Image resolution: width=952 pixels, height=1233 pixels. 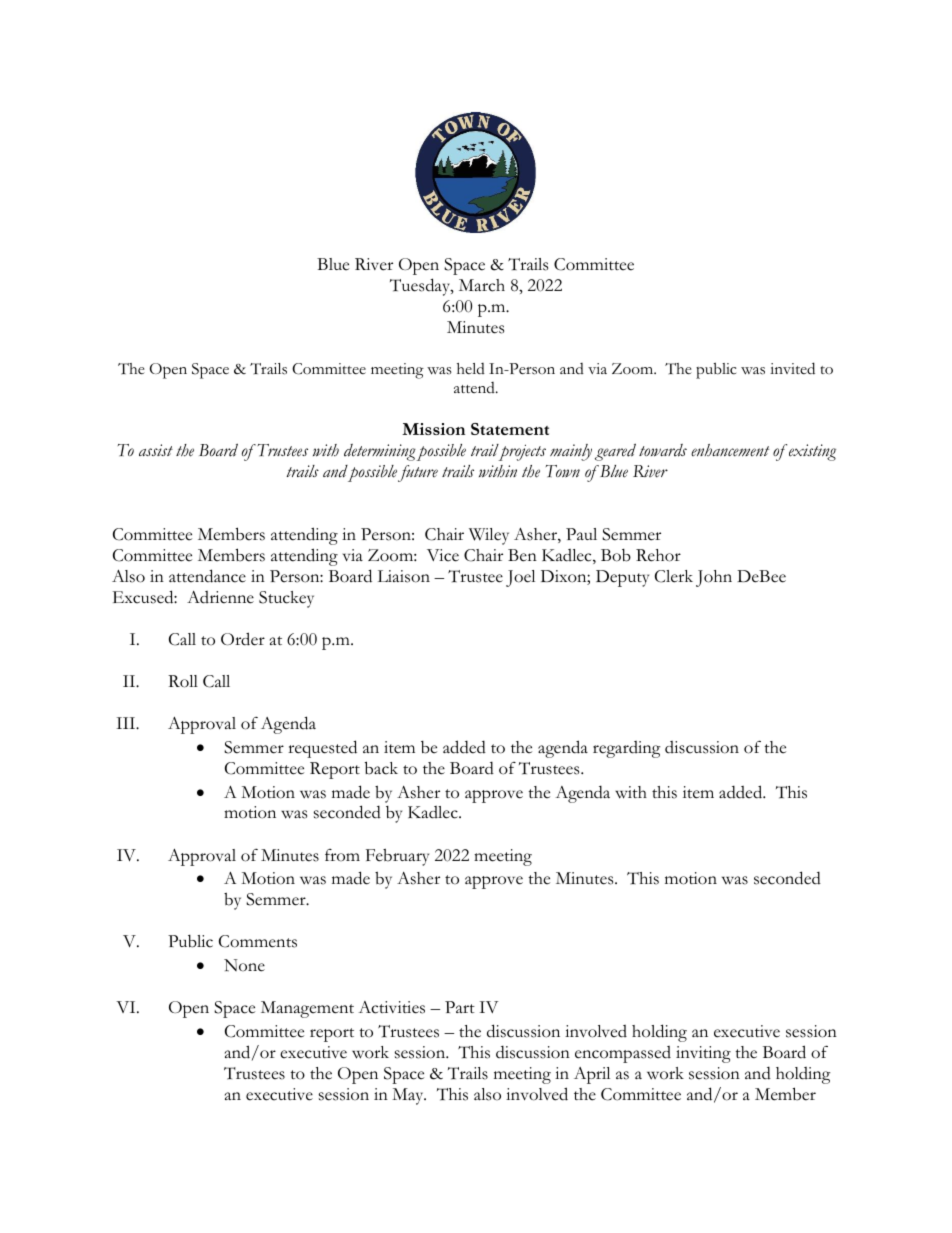 What do you see at coordinates (409, 1096) in the image?
I see `May` at bounding box center [409, 1096].
